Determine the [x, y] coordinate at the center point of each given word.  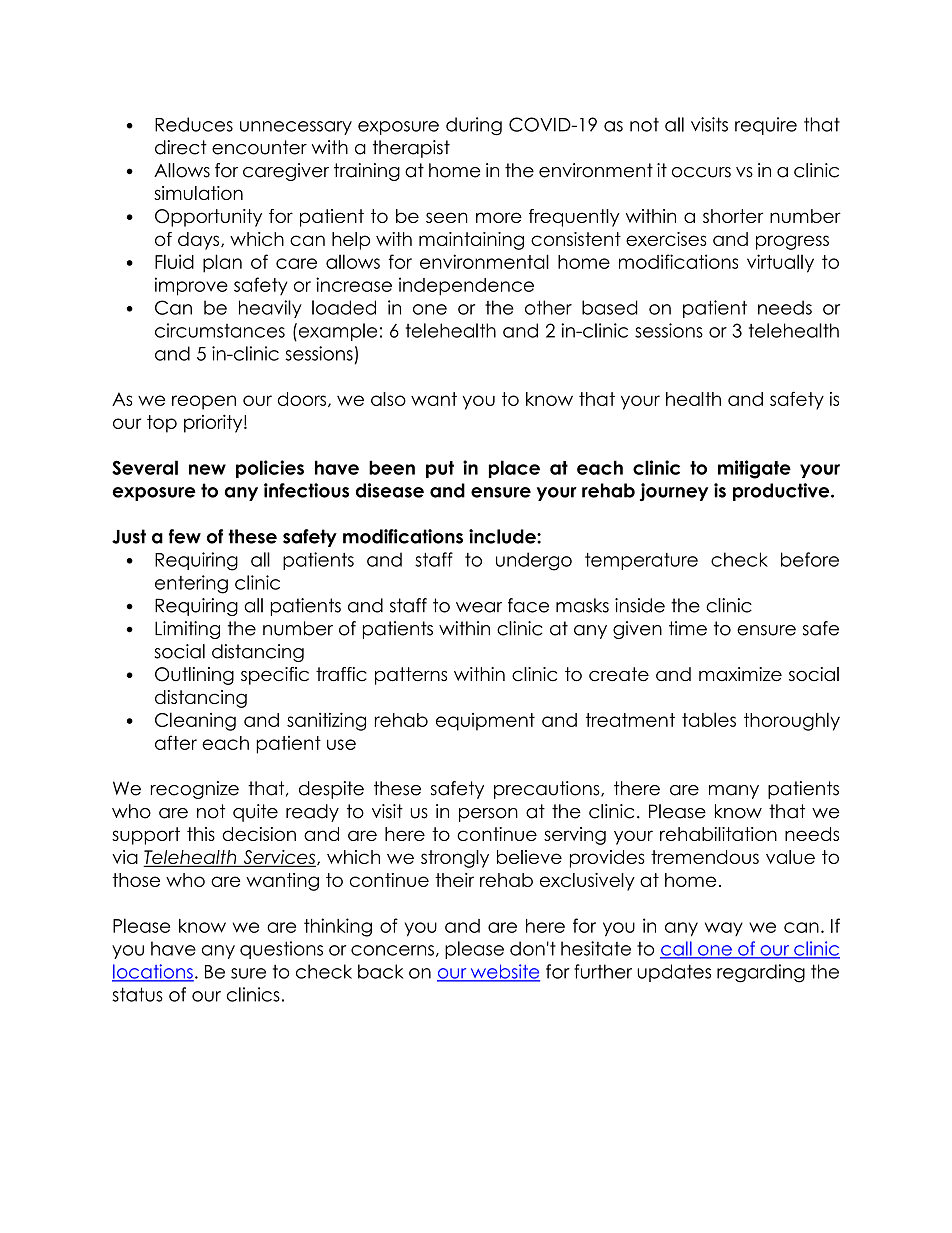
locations [153, 972]
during [474, 126]
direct [181, 147]
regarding [761, 973]
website [504, 972]
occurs [701, 172]
